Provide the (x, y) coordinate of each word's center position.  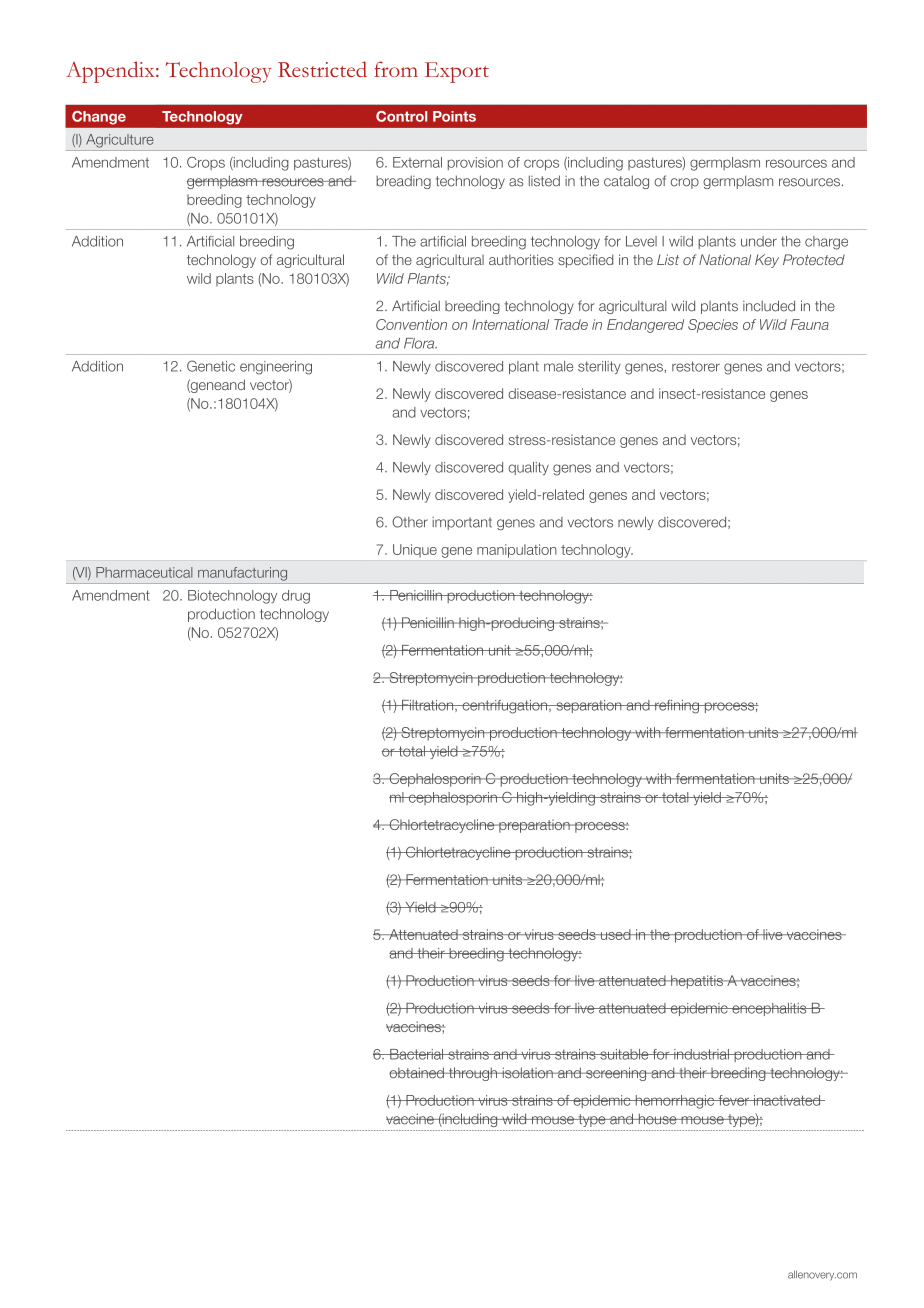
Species (713, 326)
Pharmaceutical (144, 572)
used (615, 934)
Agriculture (120, 141)
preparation (534, 826)
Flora (420, 343)
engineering (276, 368)
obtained (417, 1073)
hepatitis (697, 982)
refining (677, 707)
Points (454, 116)
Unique (415, 550)
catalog (626, 182)
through (472, 1074)
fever (734, 1100)
